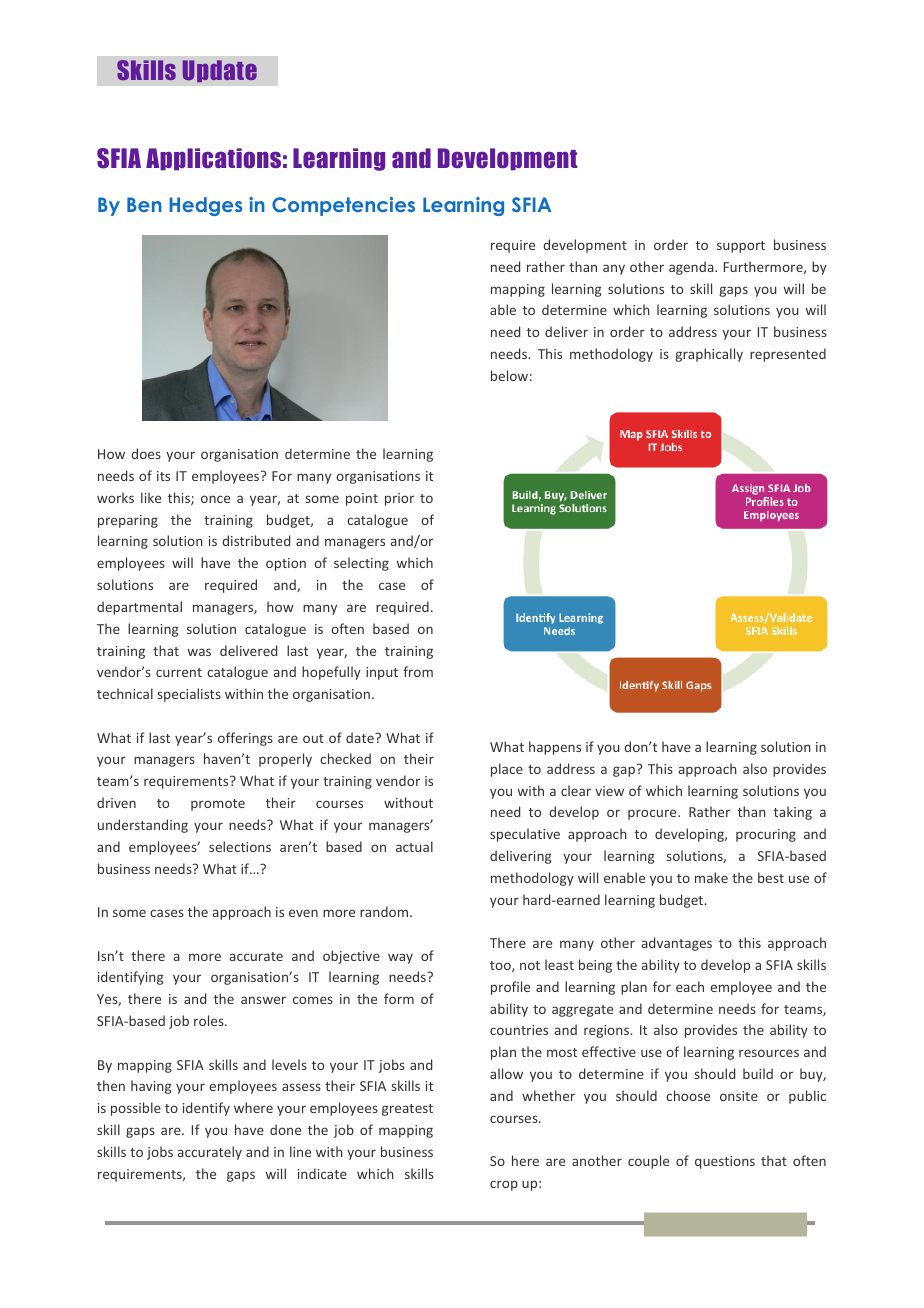  What do you see at coordinates (146, 453) in the screenshot?
I see `does` at bounding box center [146, 453].
